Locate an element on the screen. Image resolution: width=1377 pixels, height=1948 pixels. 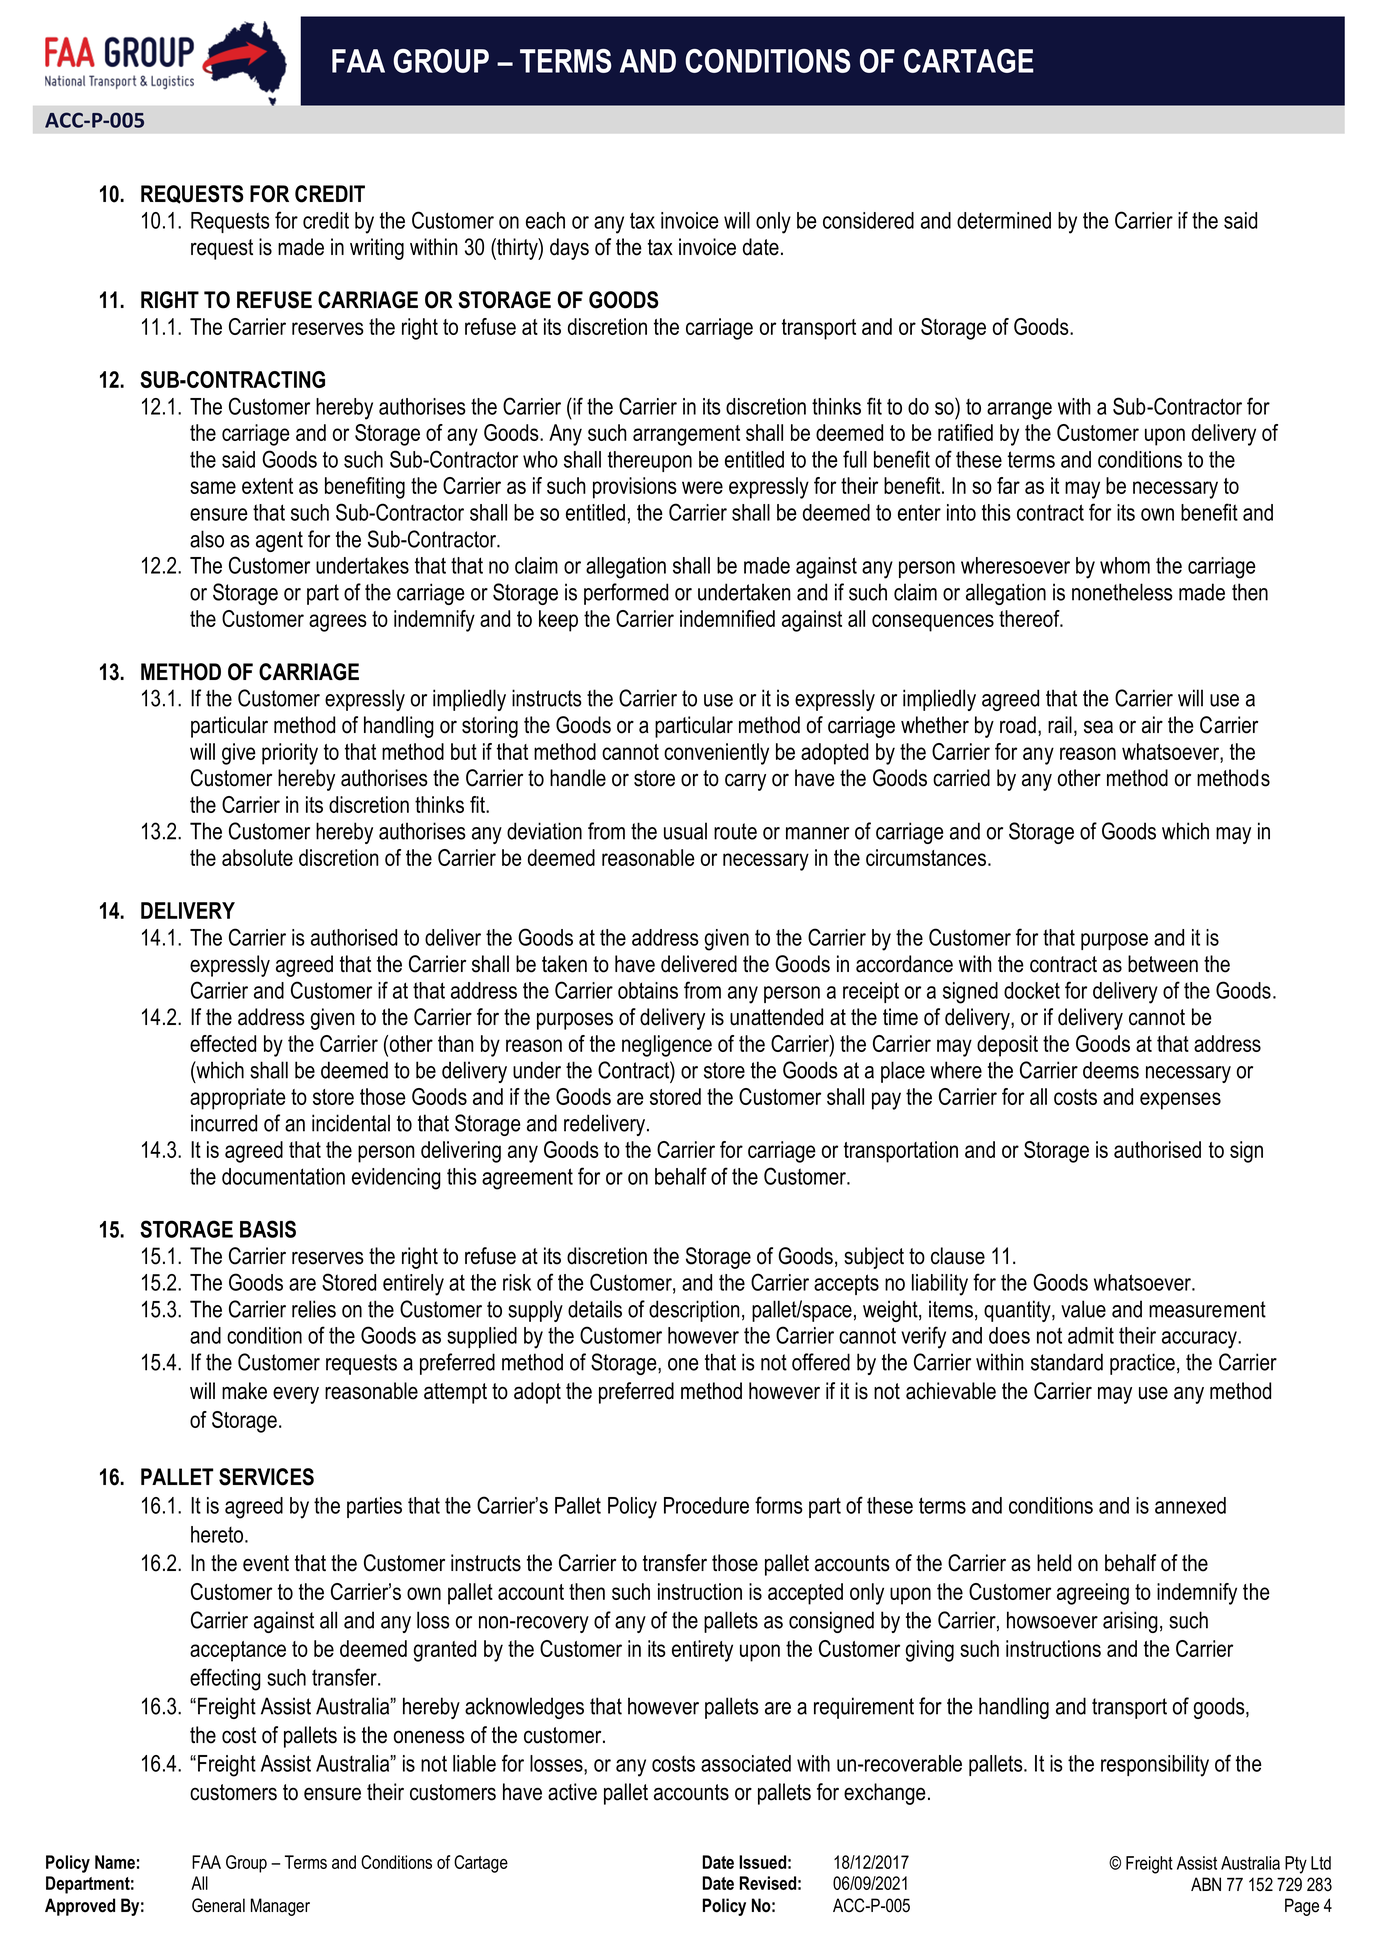
associated is located at coordinates (746, 1763).
